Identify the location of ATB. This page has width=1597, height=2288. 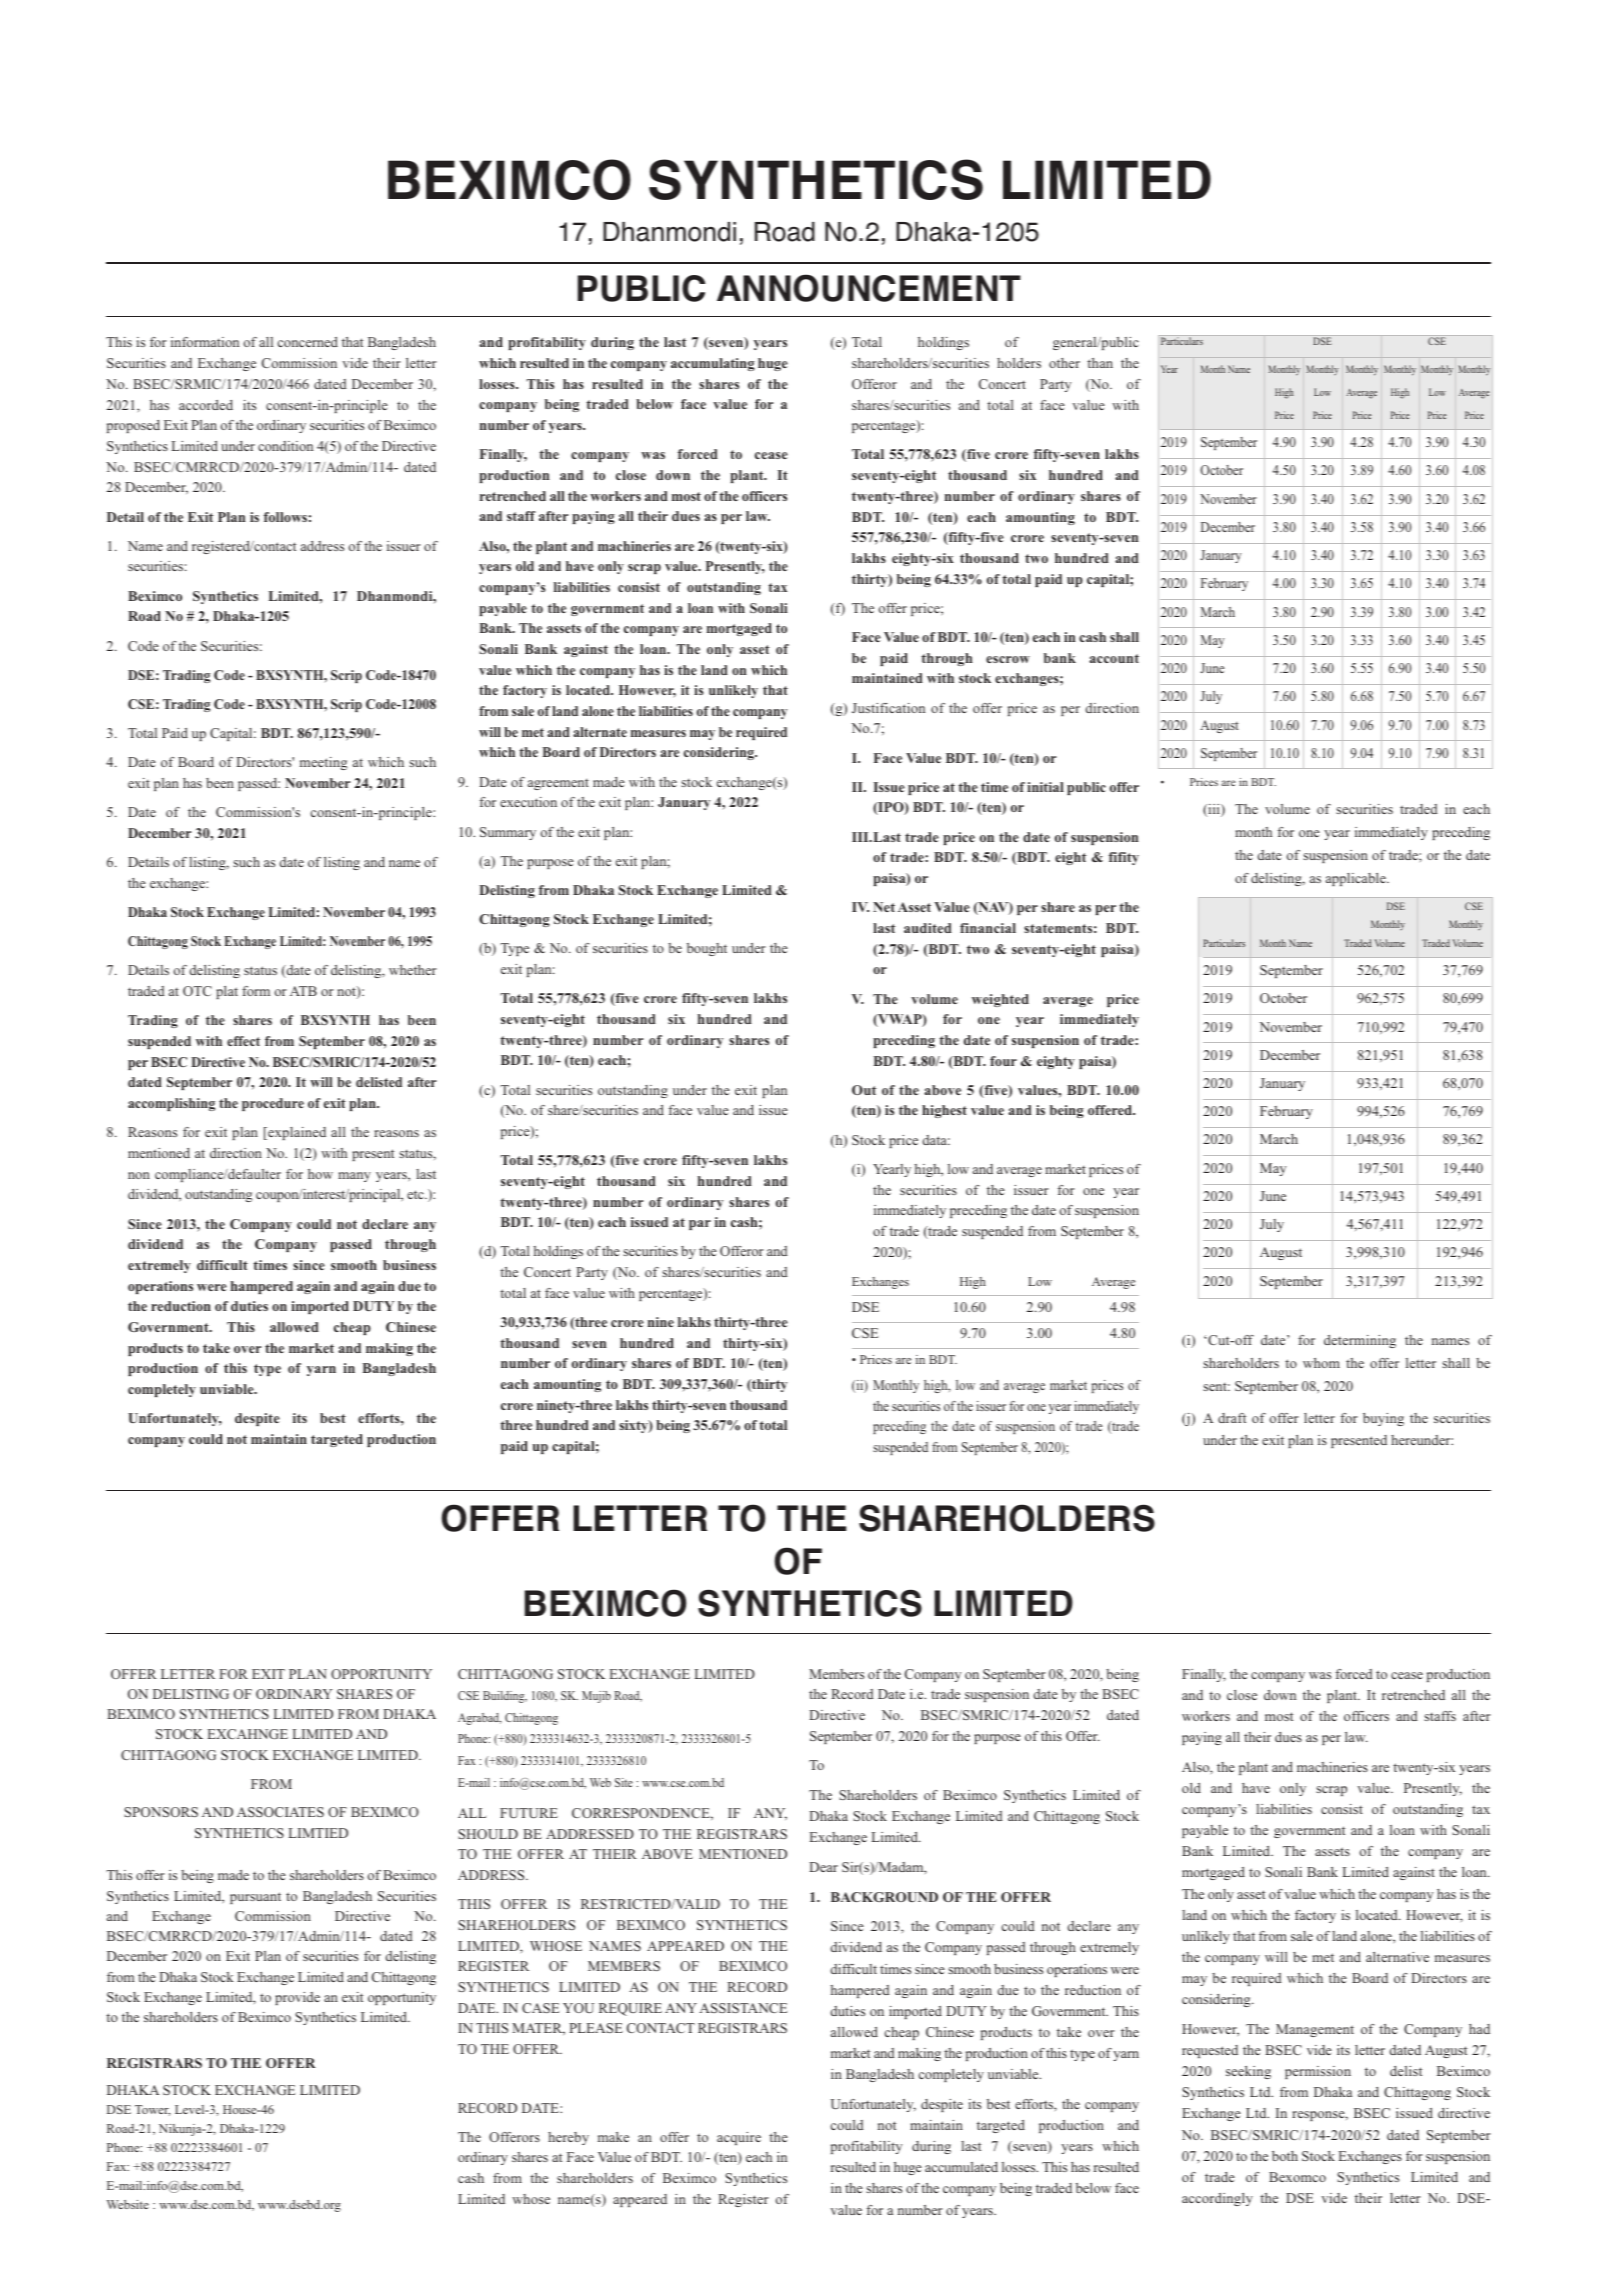
(303, 991).
